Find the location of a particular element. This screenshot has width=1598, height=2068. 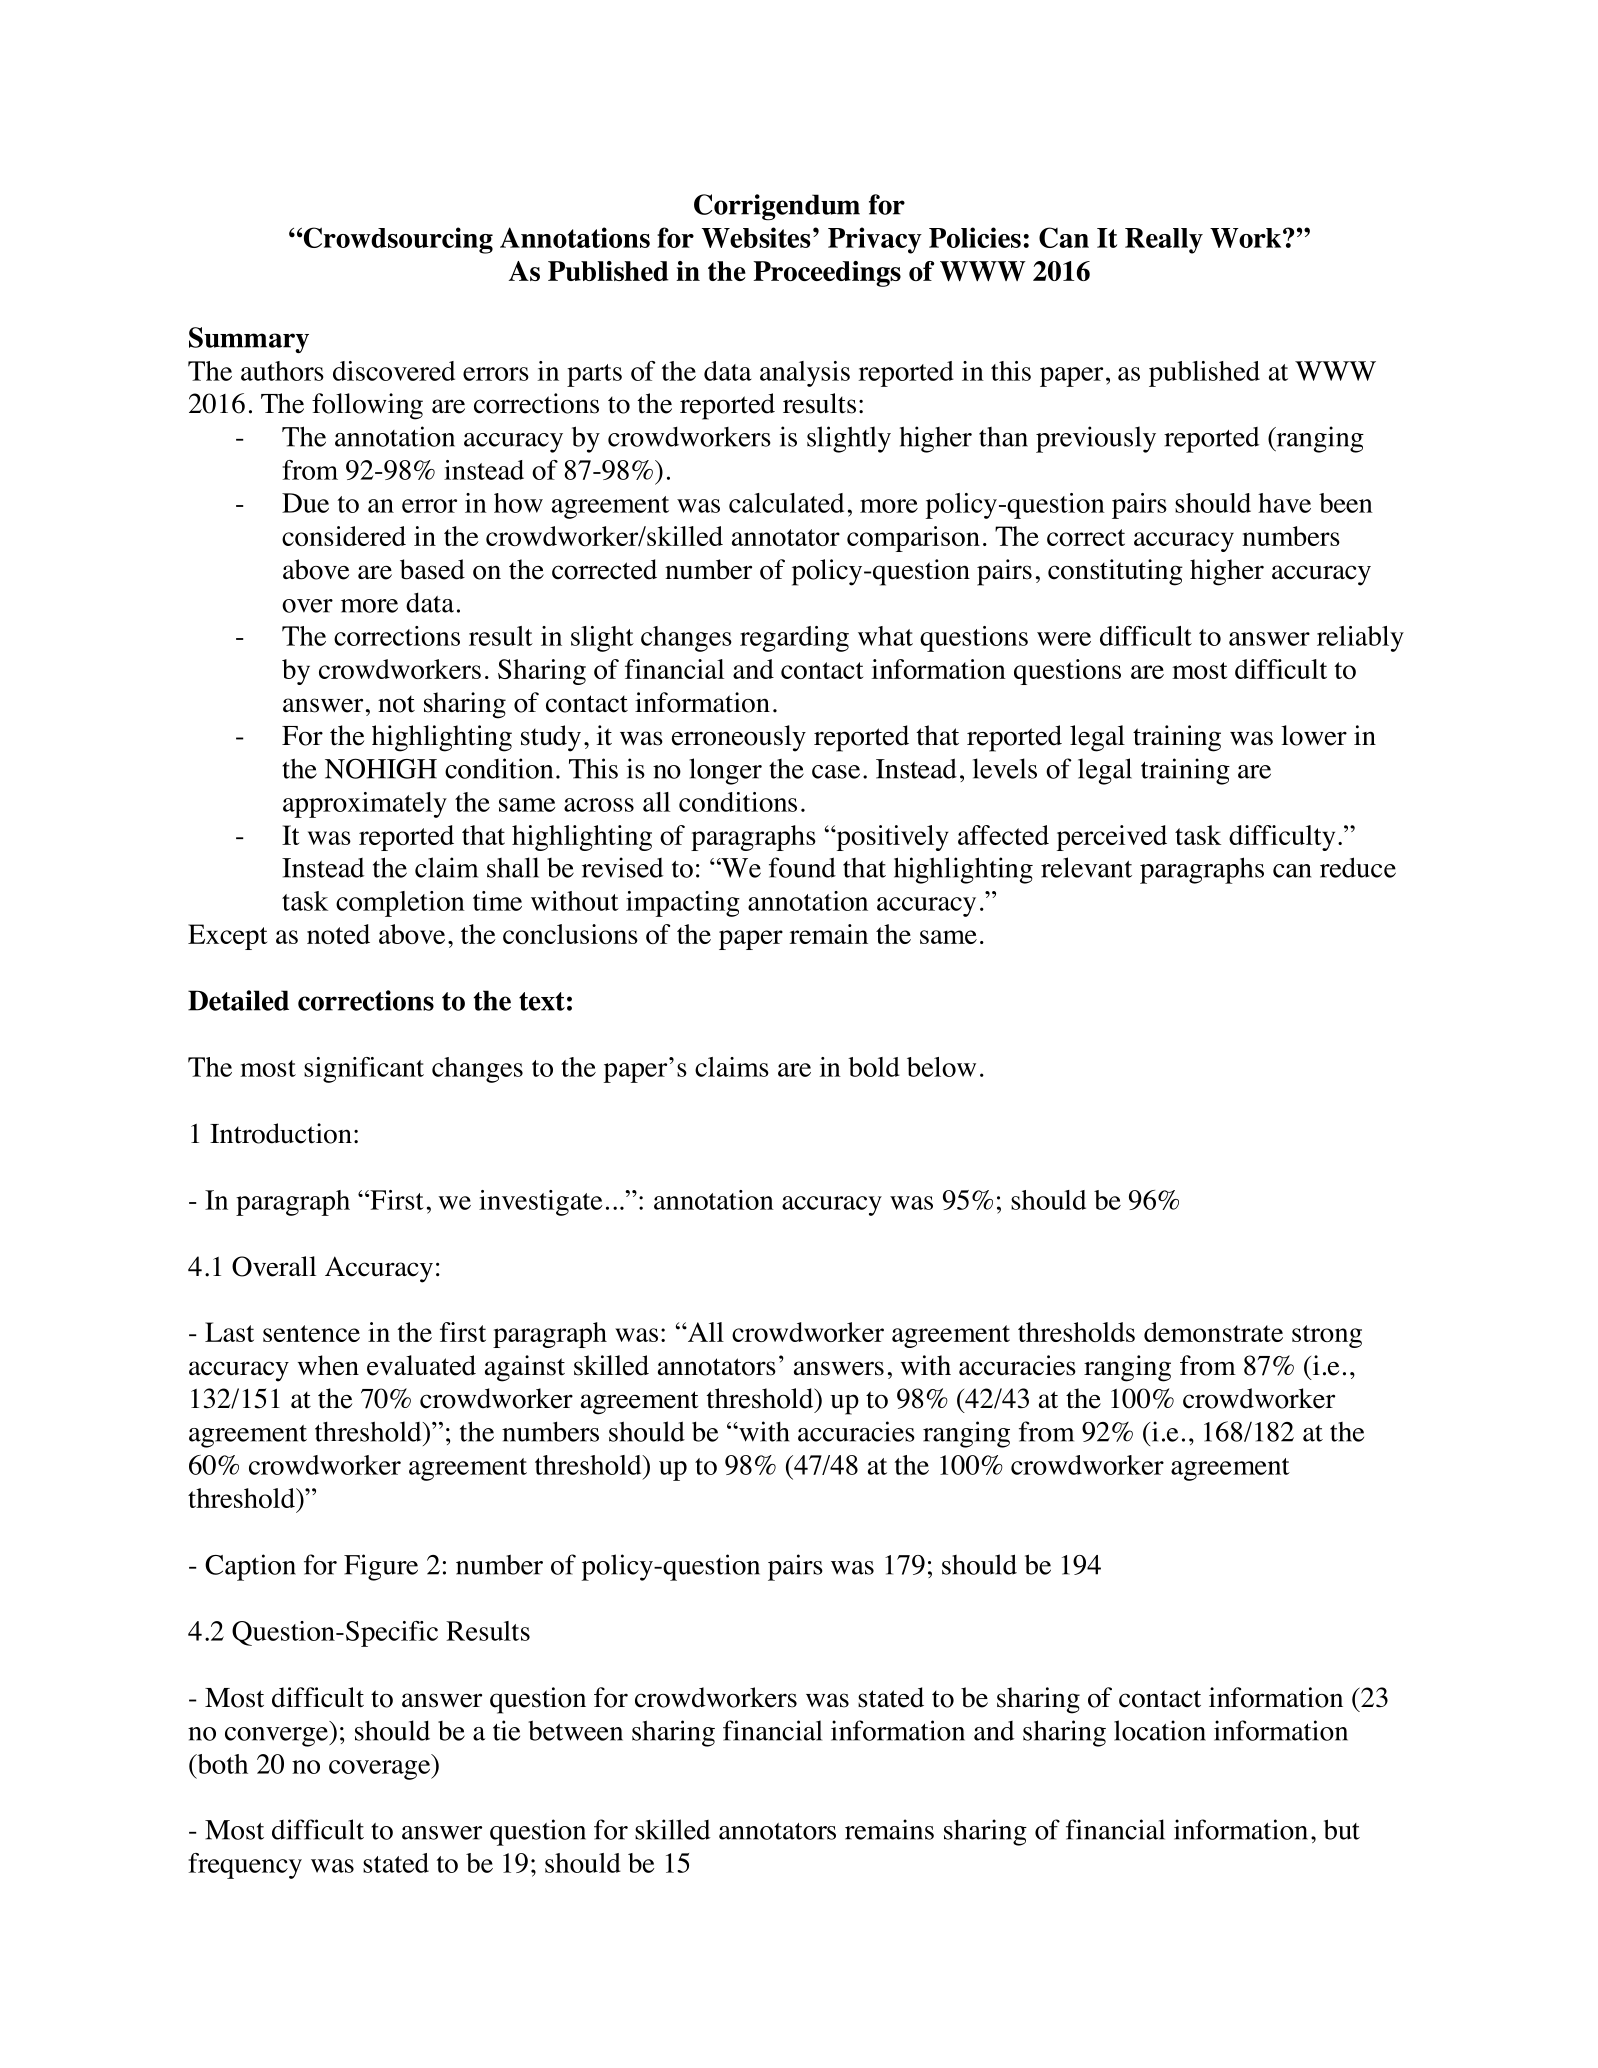

bold is located at coordinates (874, 1067).
